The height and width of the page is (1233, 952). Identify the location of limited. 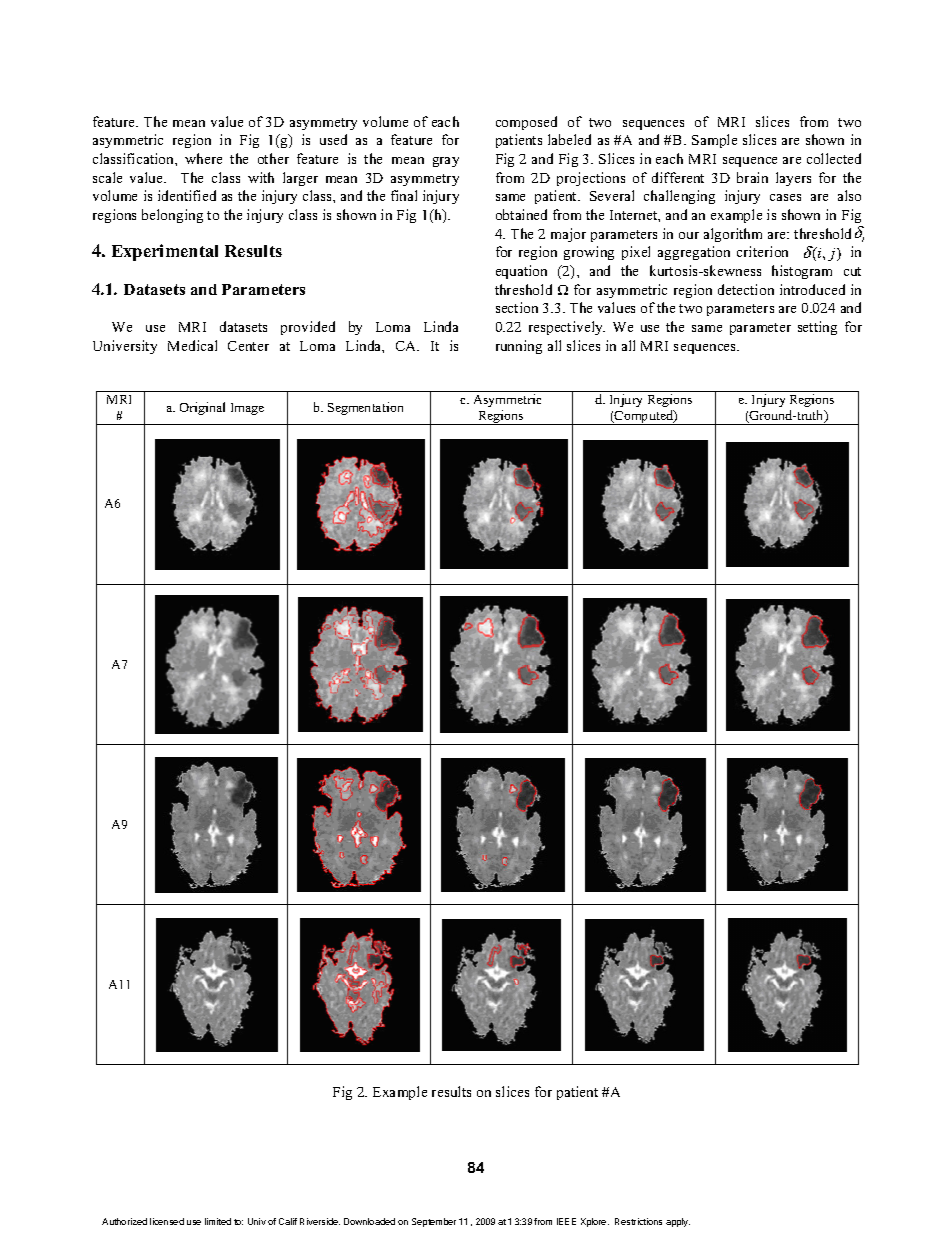
(218, 1221).
